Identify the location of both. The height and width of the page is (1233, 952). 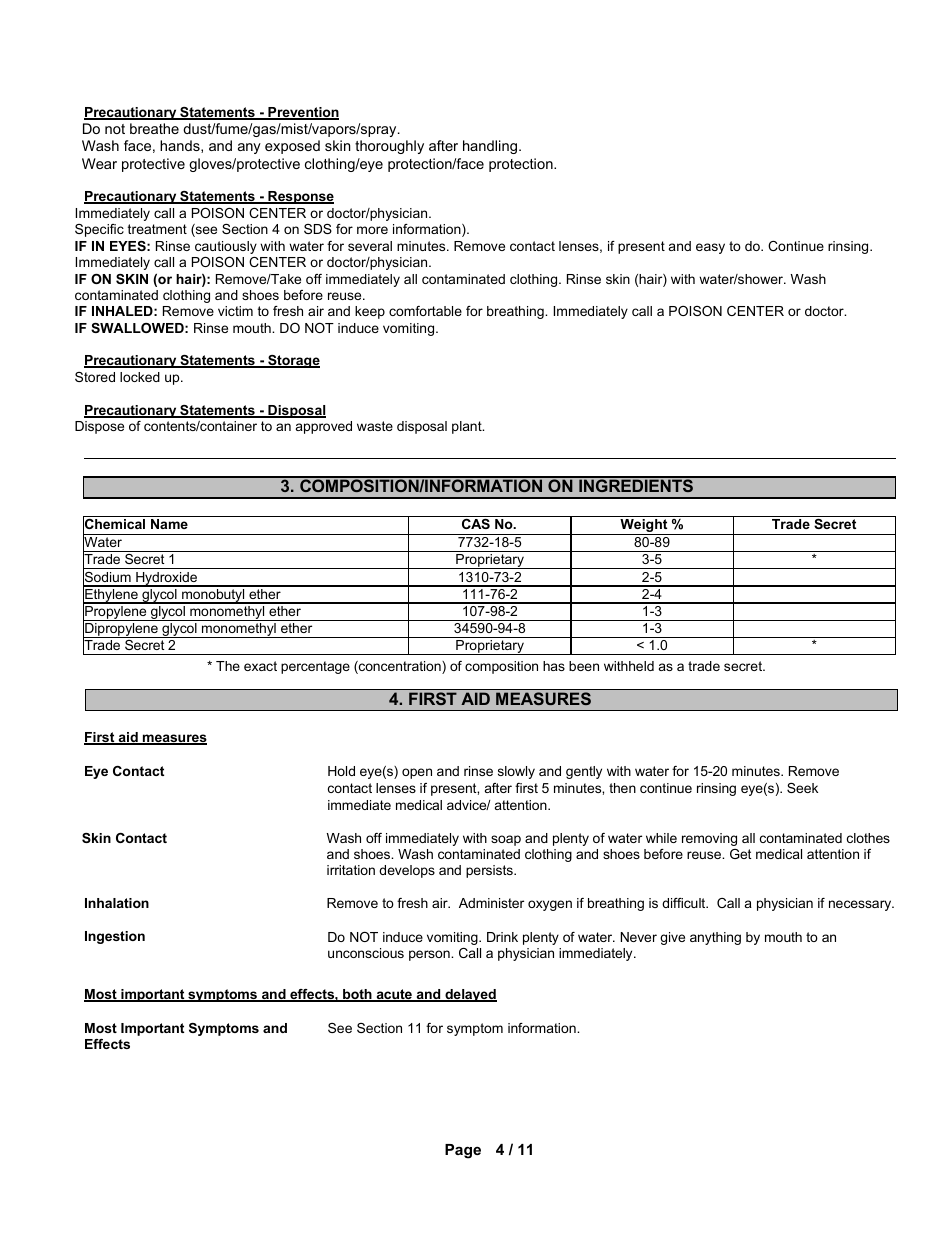
(357, 995).
